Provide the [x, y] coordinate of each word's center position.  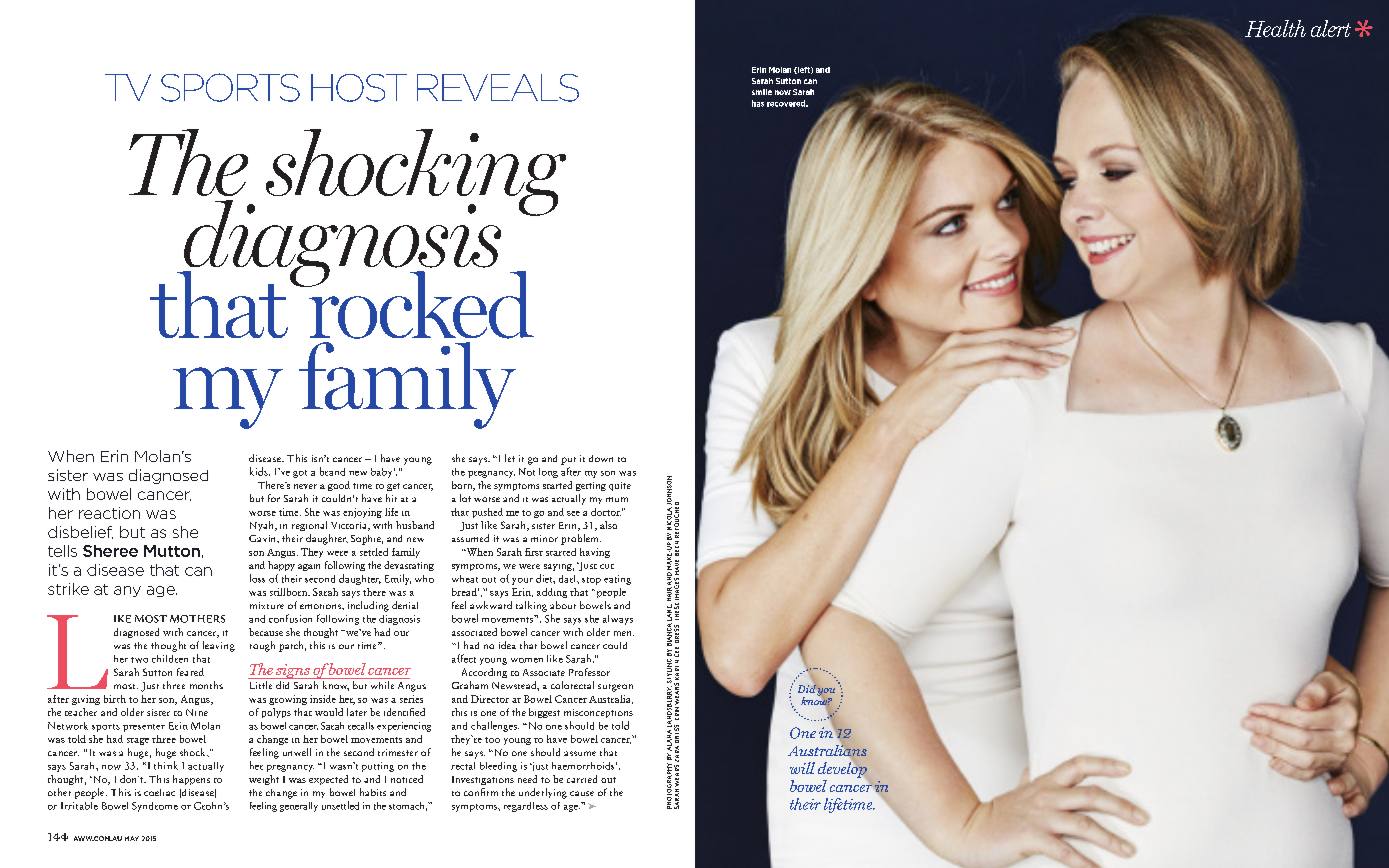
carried [582, 779]
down [601, 458]
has [758, 103]
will [802, 768]
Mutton [172, 551]
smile [762, 92]
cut [607, 566]
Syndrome [155, 807]
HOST [359, 88]
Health [1275, 28]
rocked [420, 304]
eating [617, 580]
